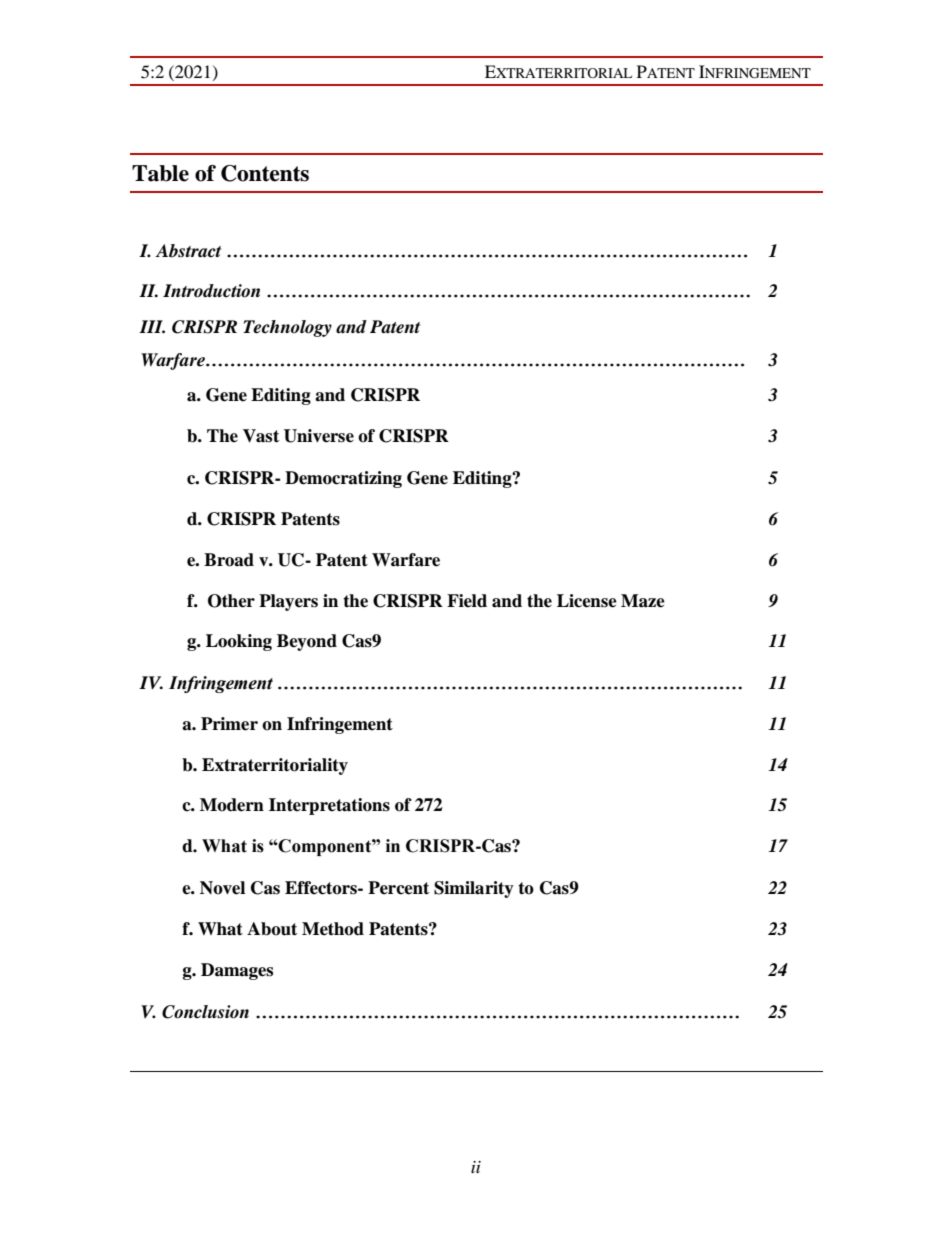 This document has width=952, height=1233. Describe the element at coordinates (261, 436) in the document. I see `Vast` at that location.
